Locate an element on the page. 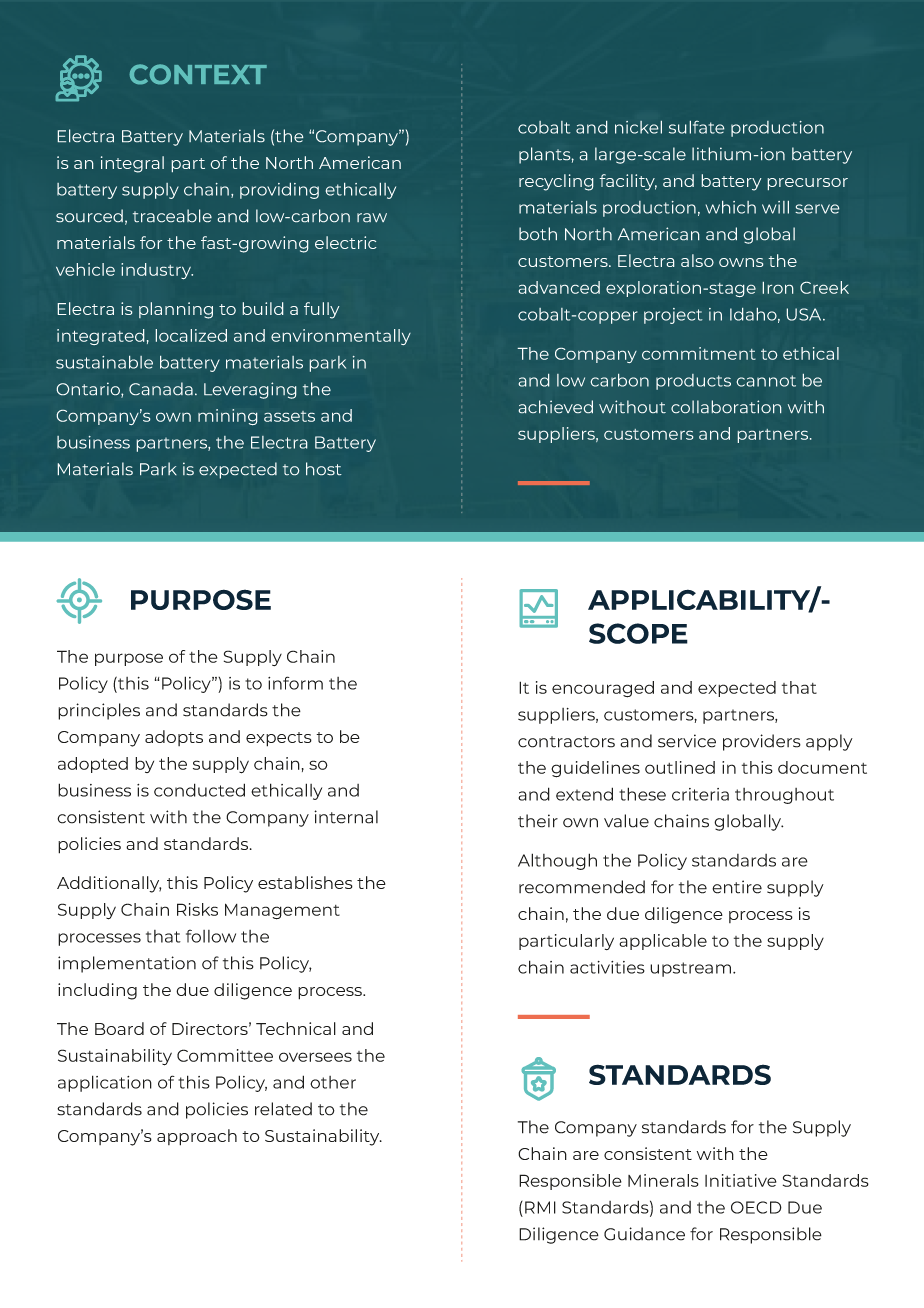 The image size is (924, 1308). sulfate is located at coordinates (697, 127).
